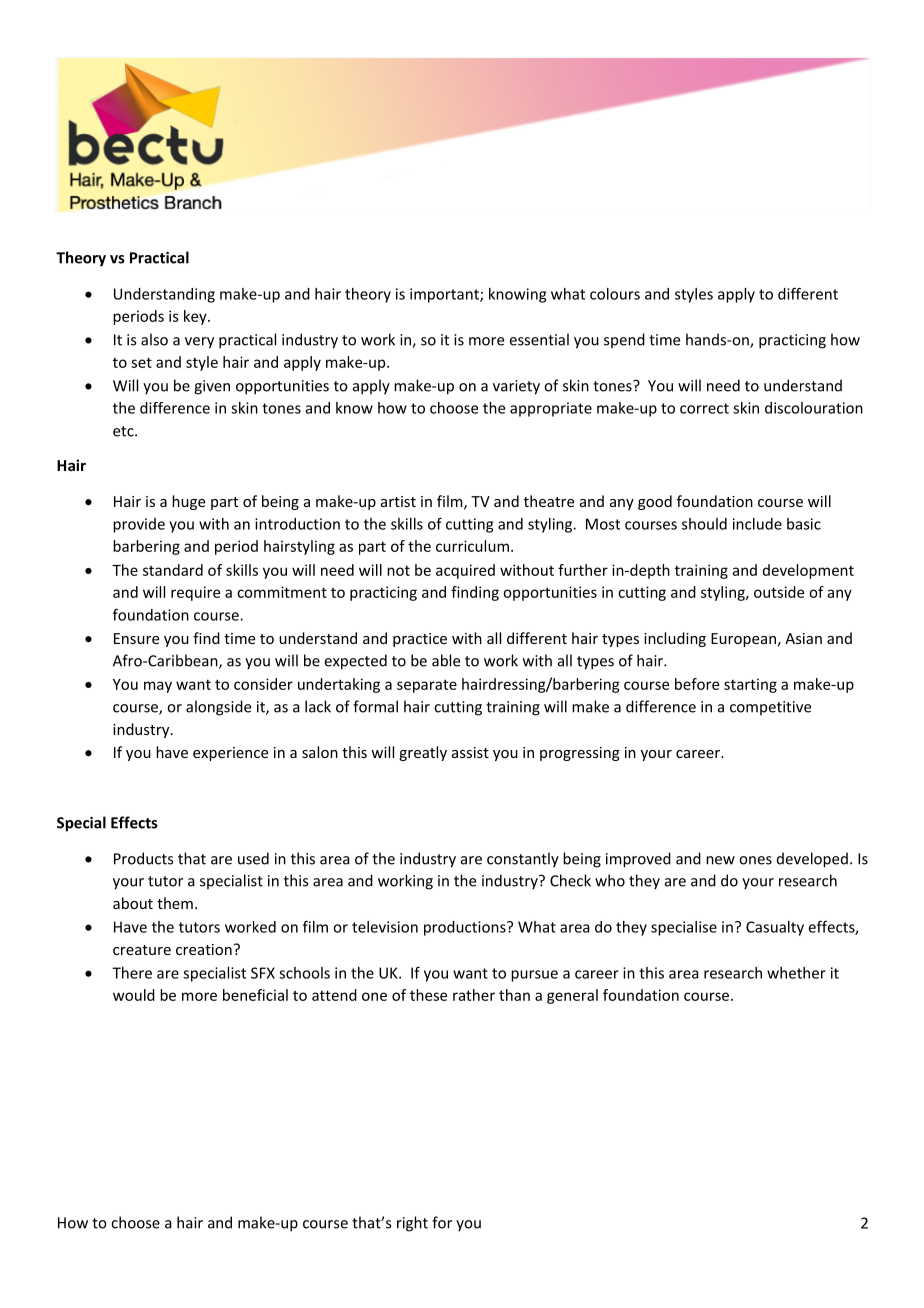 The width and height of the screenshot is (924, 1308). I want to click on key, so click(196, 317).
